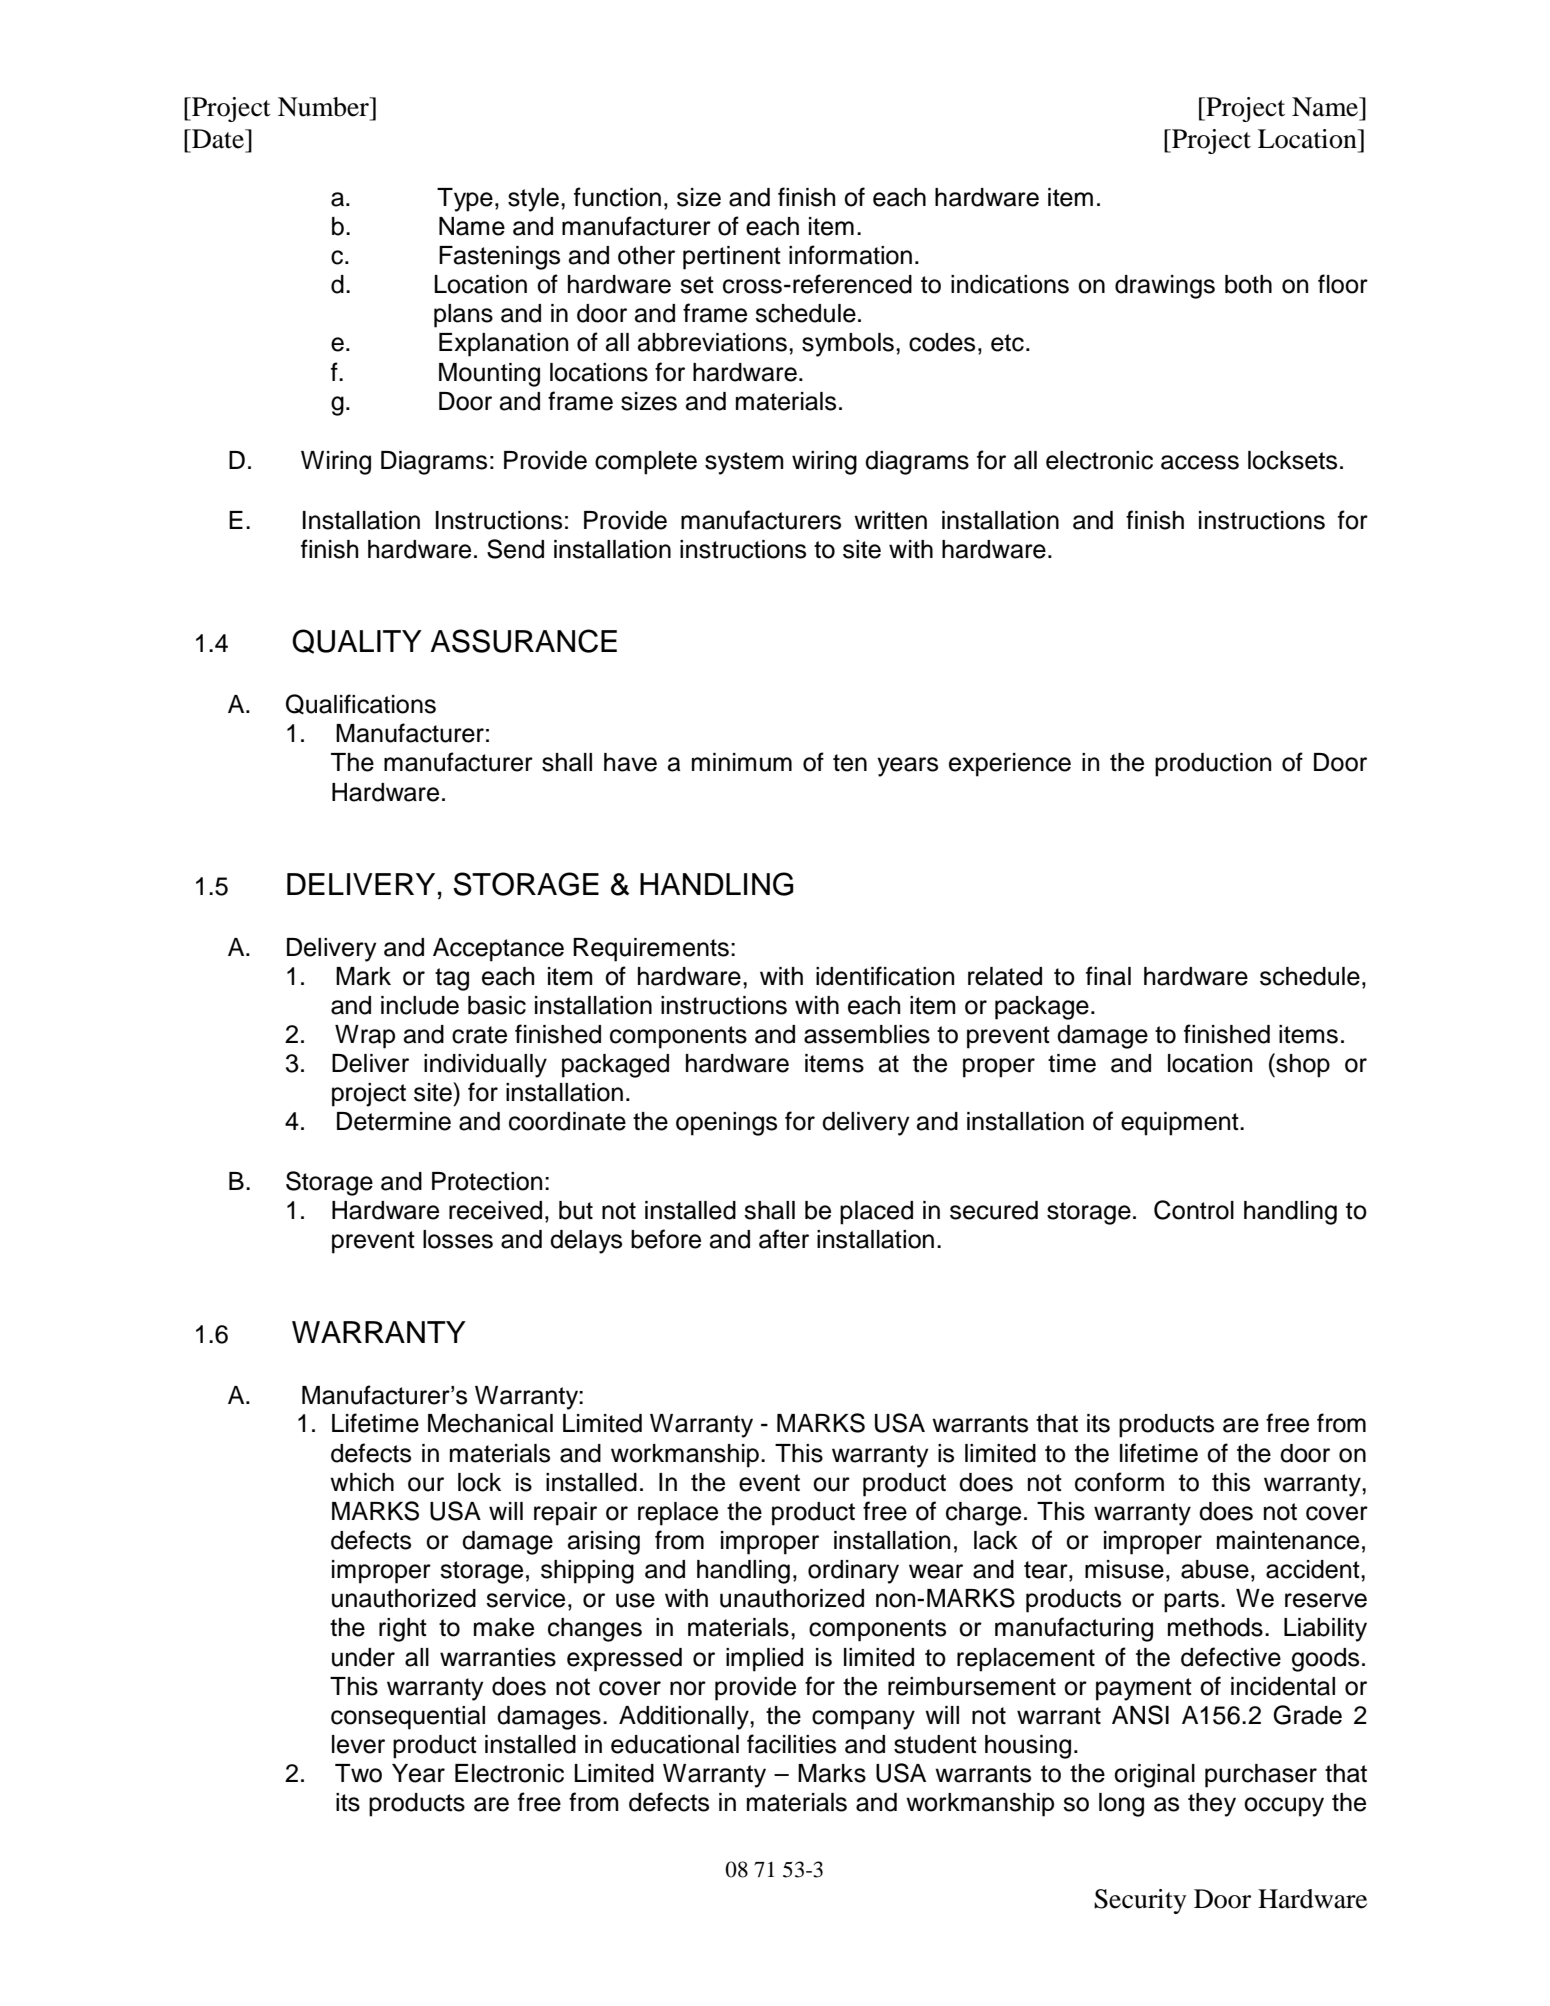 This page has height=2006, width=1550. I want to click on both, so click(1248, 284).
